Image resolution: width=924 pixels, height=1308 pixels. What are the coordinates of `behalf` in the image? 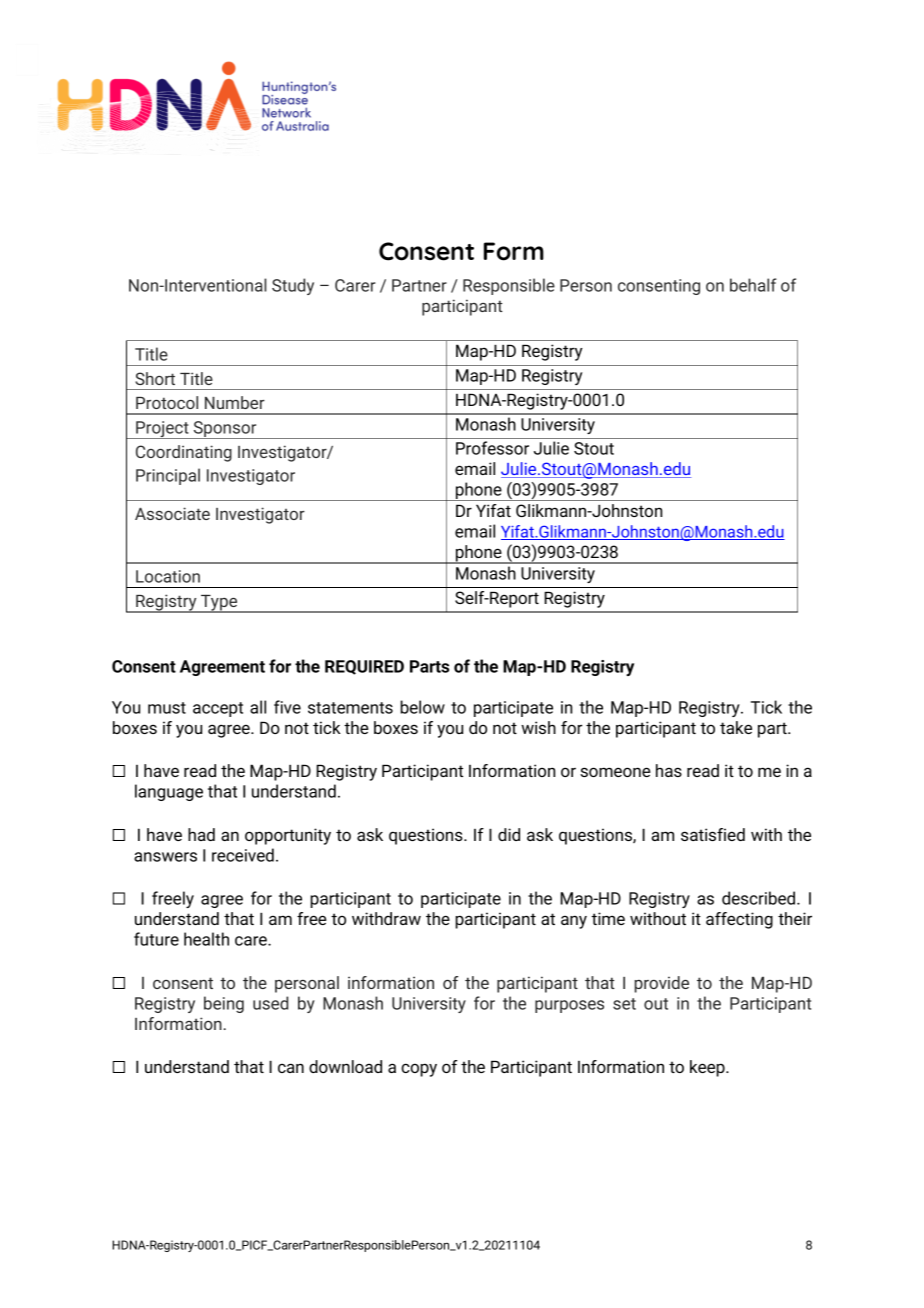 It's located at (753, 285).
